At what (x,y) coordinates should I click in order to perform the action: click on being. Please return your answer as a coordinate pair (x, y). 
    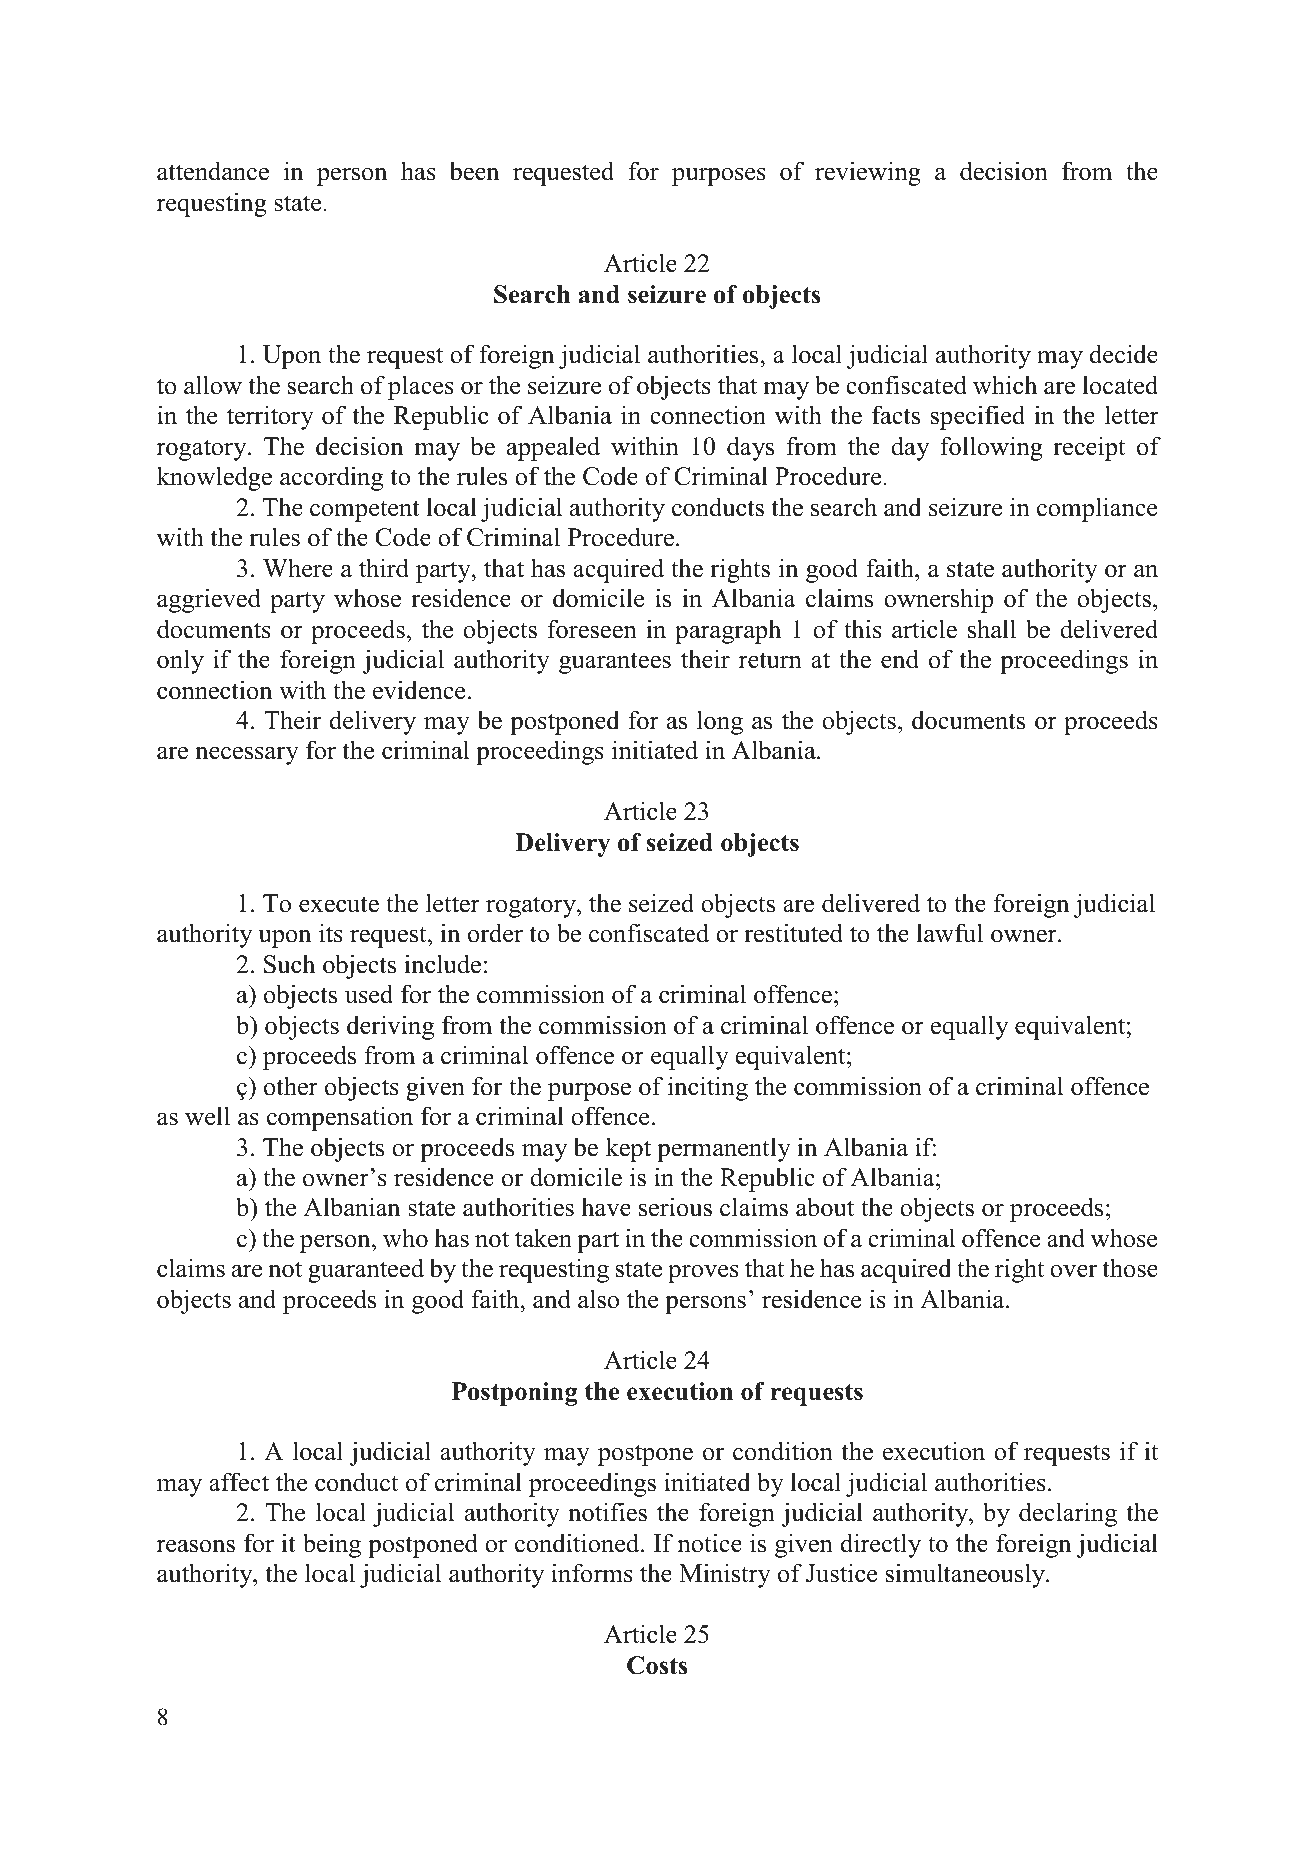
    Looking at the image, I should click on (332, 1545).
